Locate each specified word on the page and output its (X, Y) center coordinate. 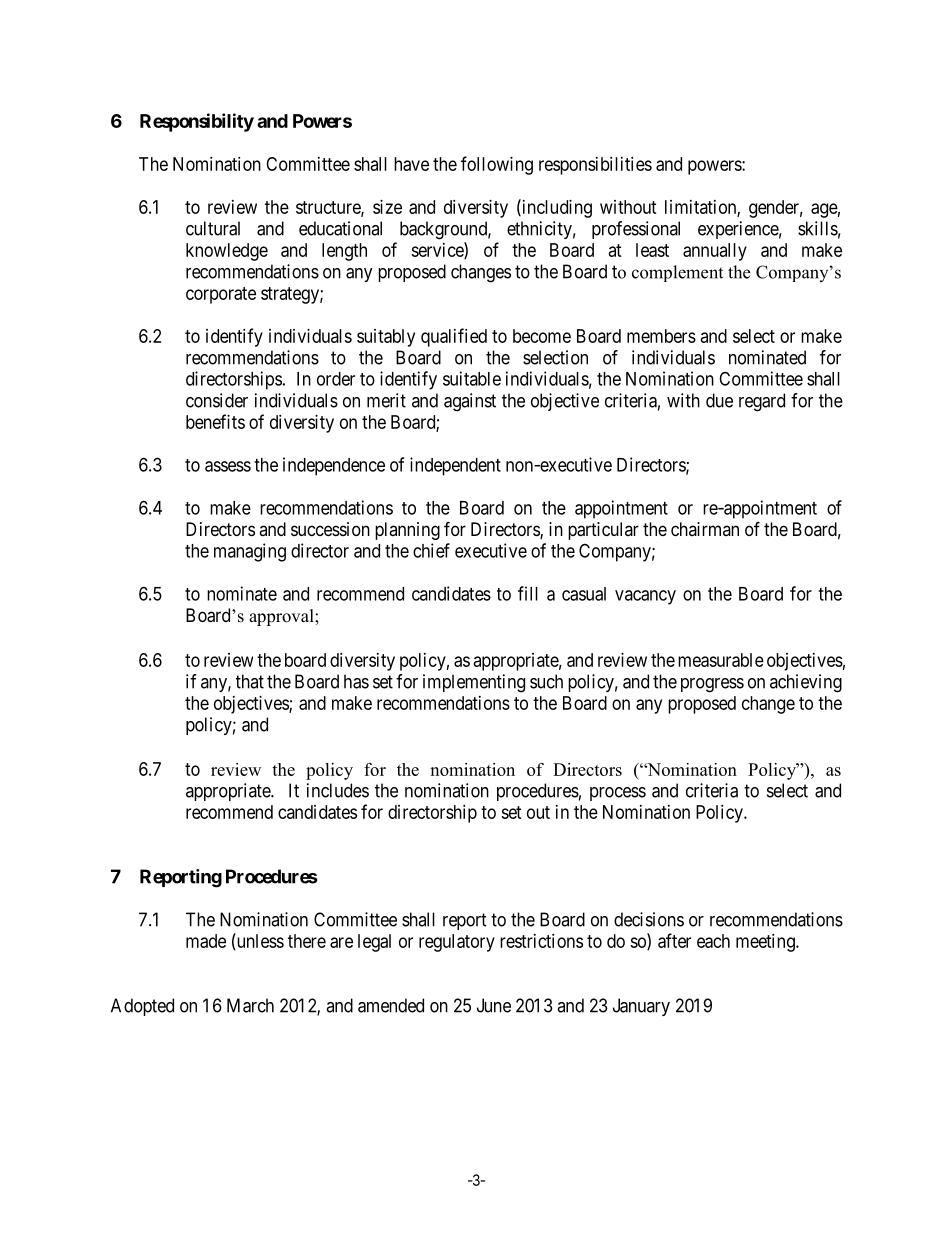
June (494, 1005)
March (250, 1005)
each (713, 941)
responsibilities (595, 166)
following (497, 165)
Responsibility (197, 122)
